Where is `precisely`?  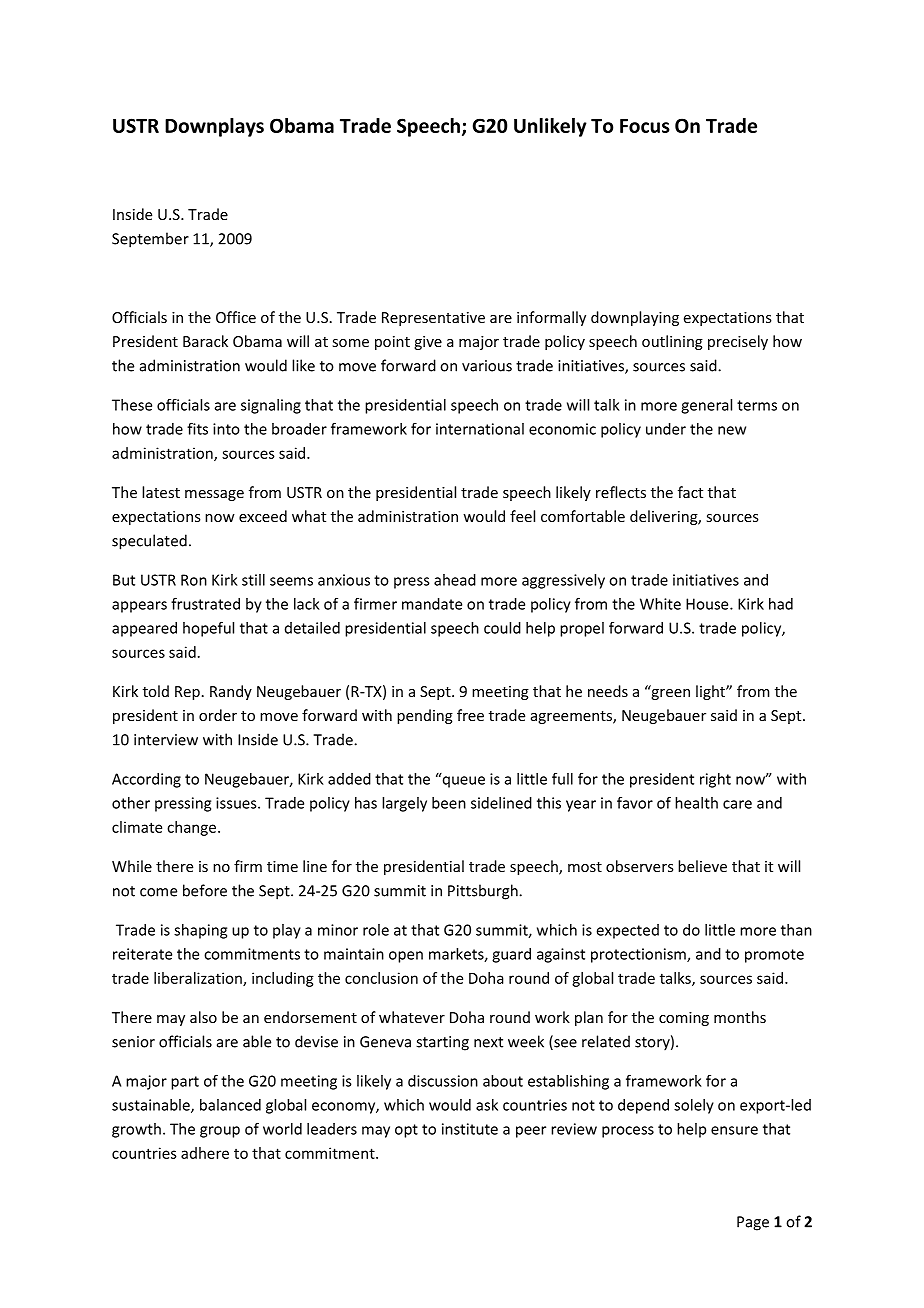 precisely is located at coordinates (738, 342).
